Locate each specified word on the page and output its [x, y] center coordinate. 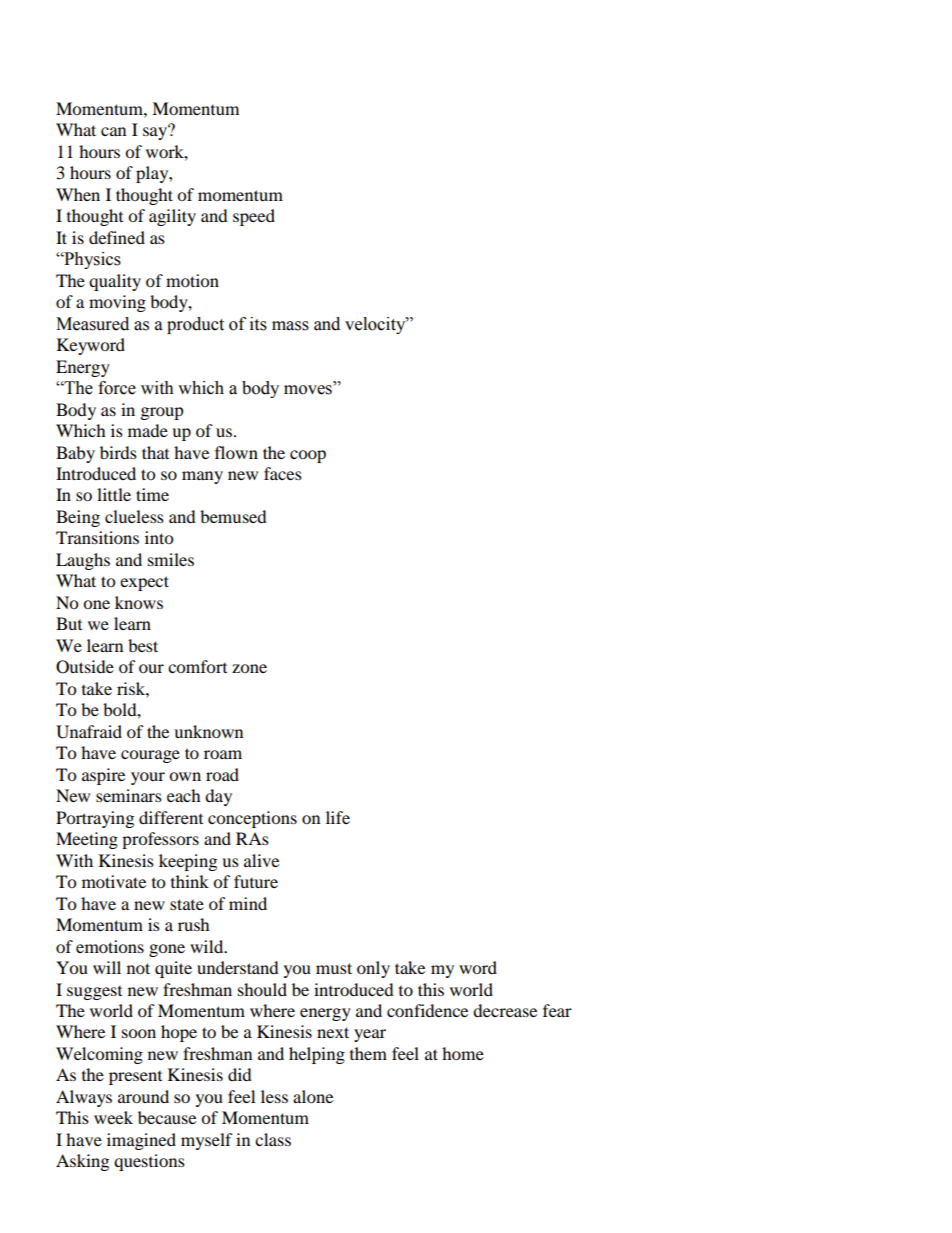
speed [254, 217]
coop [308, 456]
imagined [141, 1141]
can [113, 131]
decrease [505, 1010]
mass [290, 326]
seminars [129, 795]
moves [308, 390]
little [114, 494]
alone [313, 1096]
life [338, 817]
